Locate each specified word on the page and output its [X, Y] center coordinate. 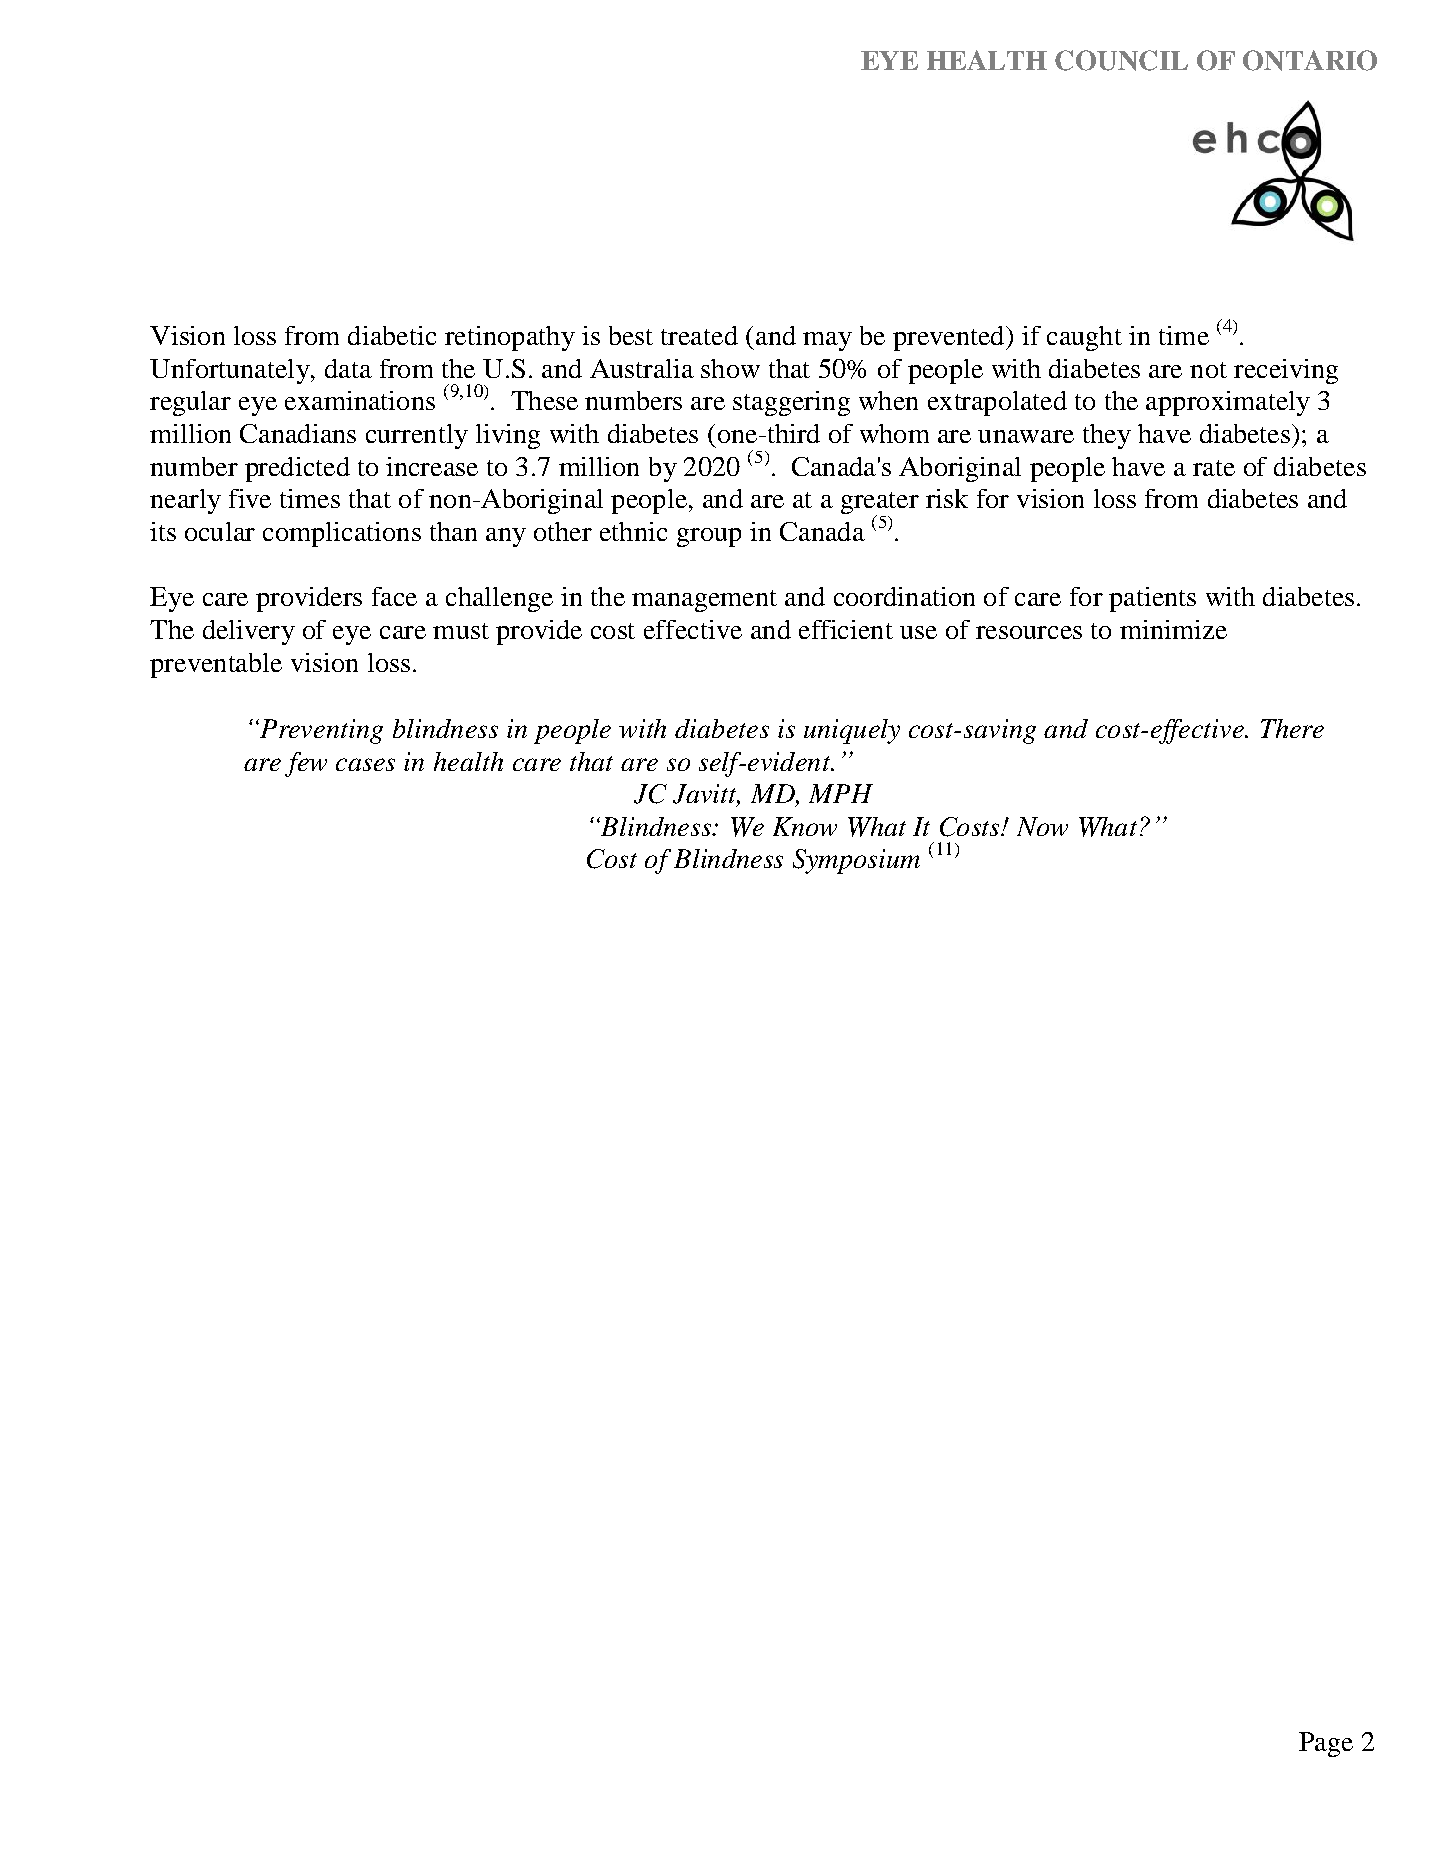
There [1292, 728]
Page [1326, 1744]
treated [699, 335]
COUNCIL [1121, 60]
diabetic [392, 335]
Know [805, 826]
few [306, 764]
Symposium [856, 861]
